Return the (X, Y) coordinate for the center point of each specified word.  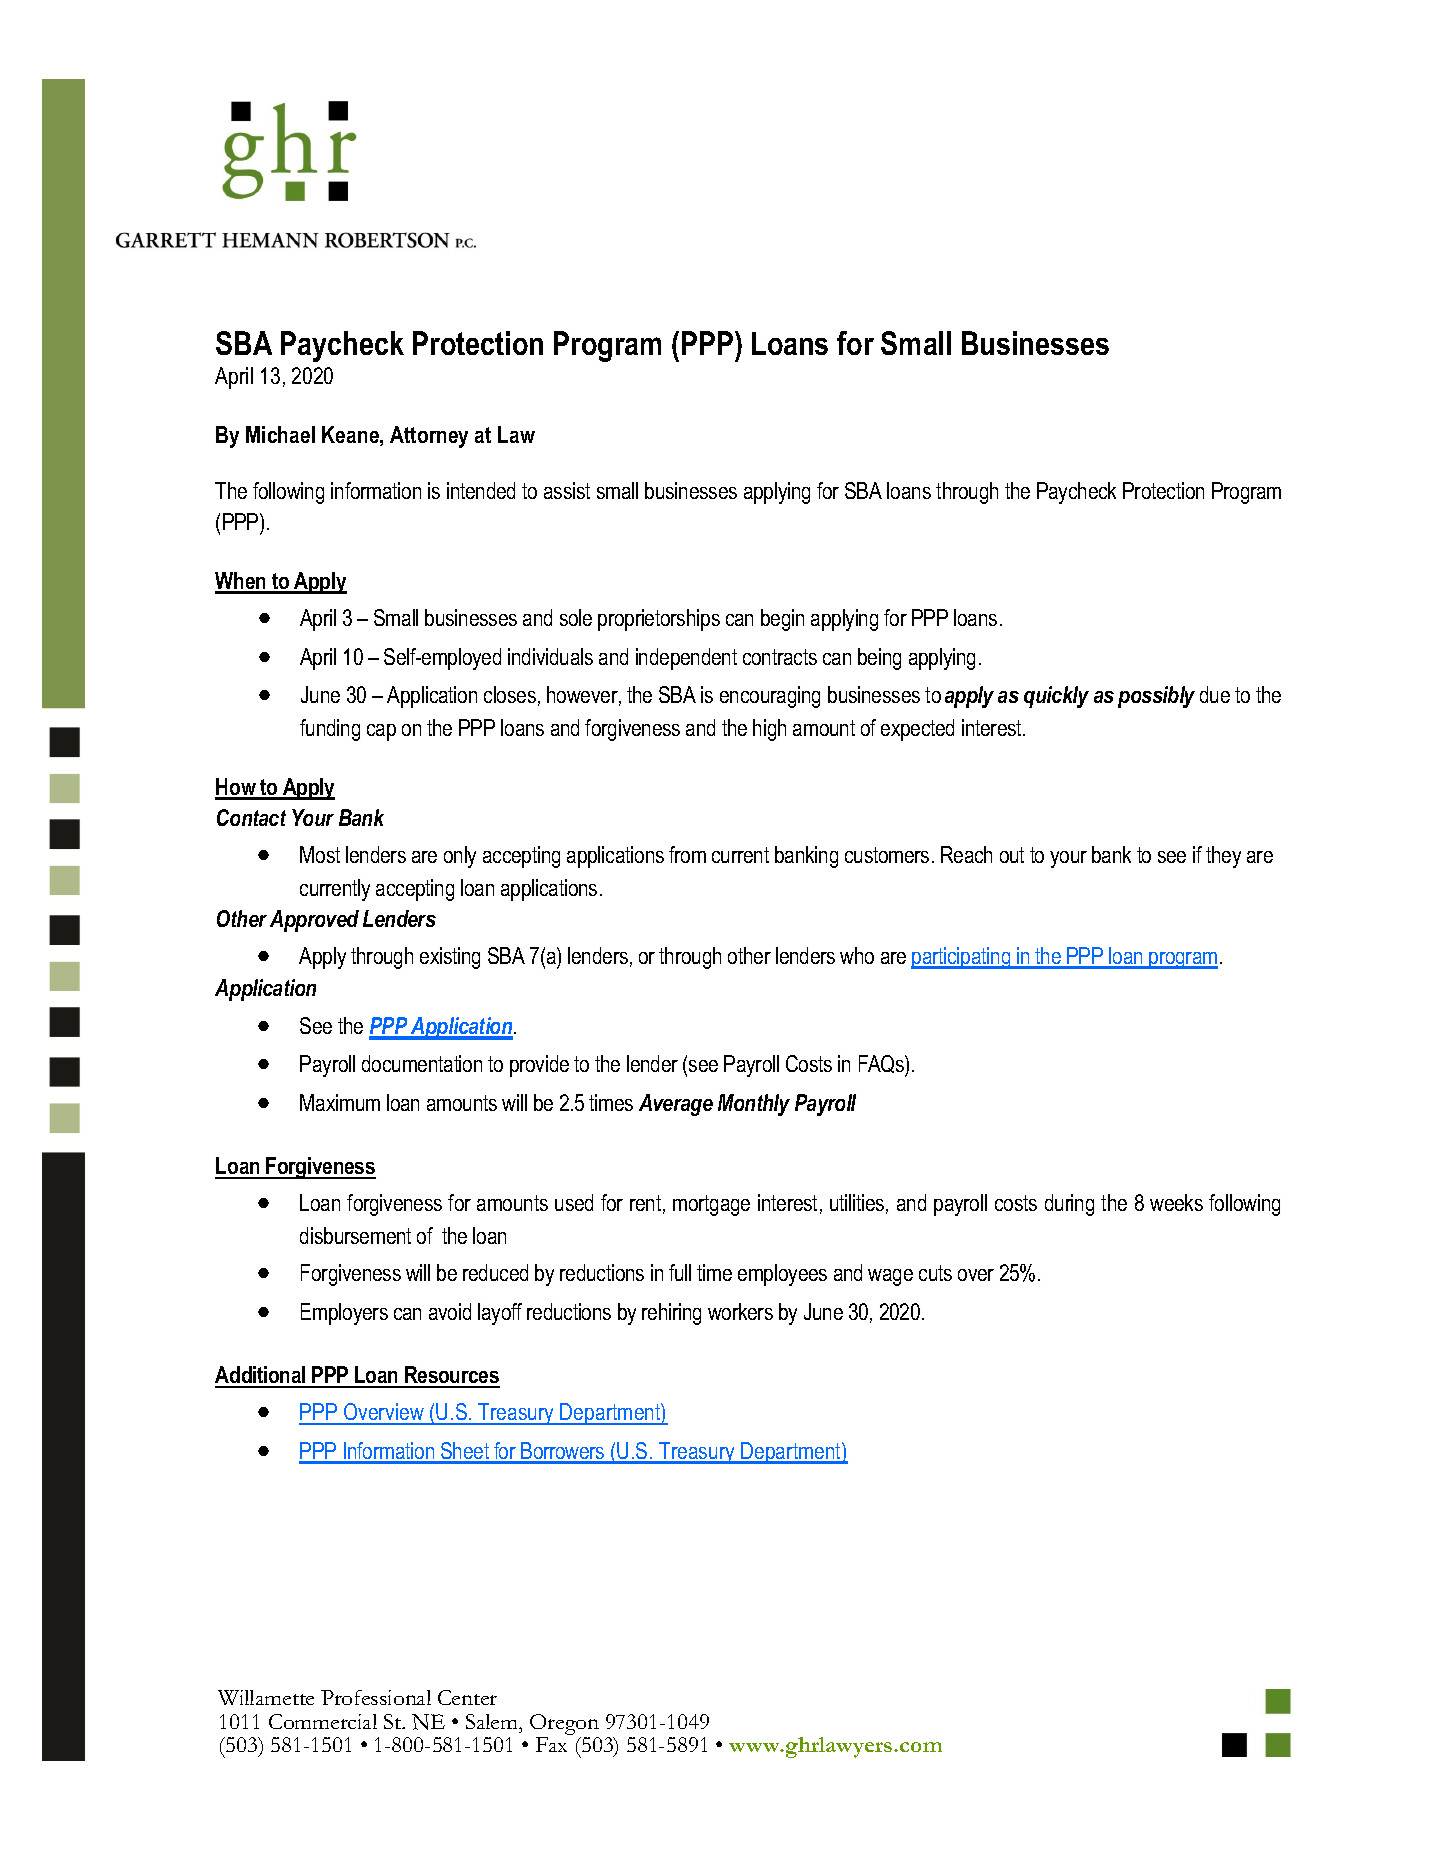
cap (381, 732)
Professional (376, 1697)
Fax (551, 1744)
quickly (1056, 697)
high (769, 730)
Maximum (340, 1102)
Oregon (564, 1726)
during (1069, 1205)
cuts (935, 1273)
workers (740, 1311)
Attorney (429, 437)
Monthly (754, 1105)
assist (567, 490)
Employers (344, 1314)
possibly (1156, 697)
